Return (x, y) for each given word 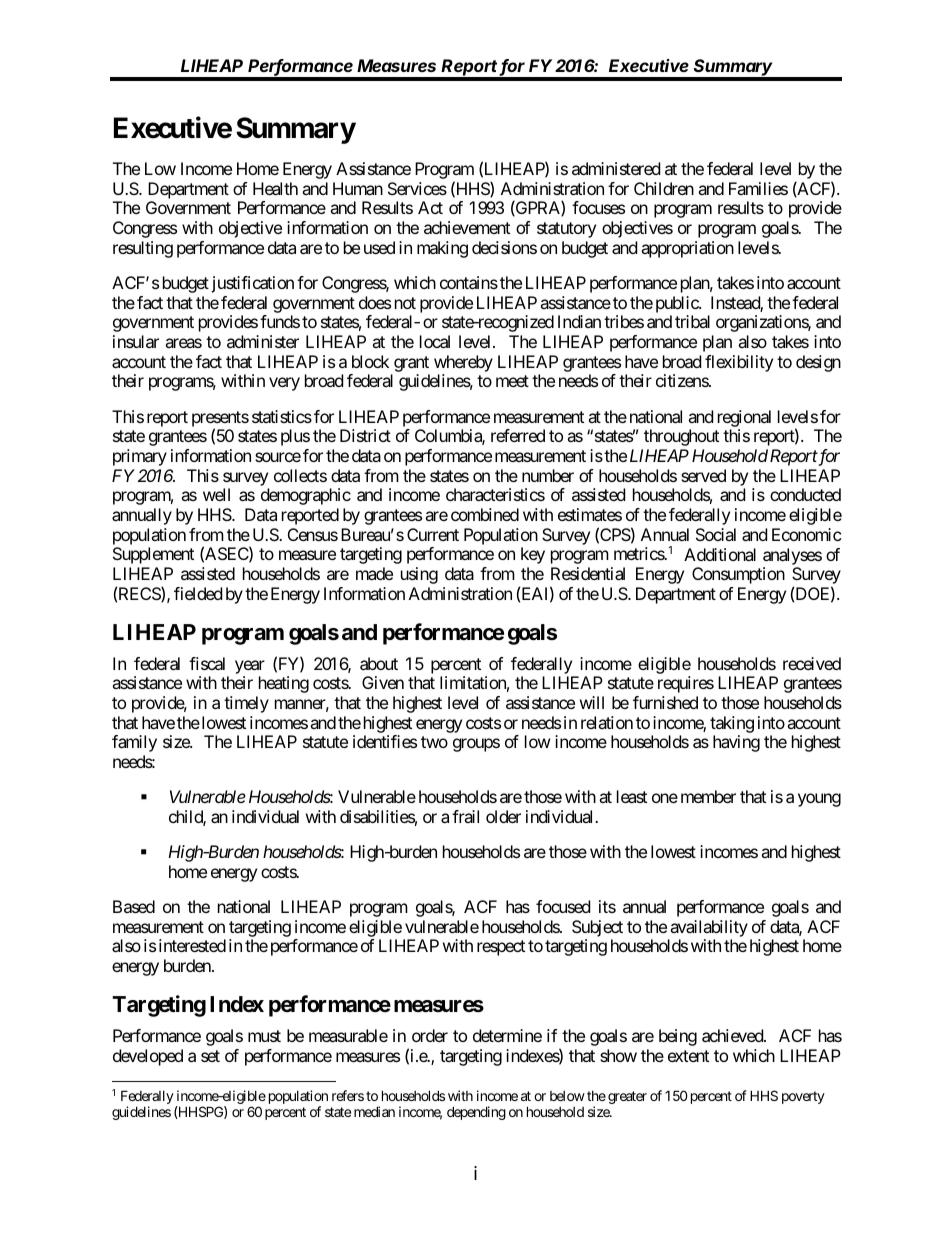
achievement (467, 227)
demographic (306, 496)
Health (275, 188)
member (708, 796)
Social (716, 534)
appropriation (687, 249)
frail (465, 816)
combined (485, 514)
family (134, 743)
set (210, 1056)
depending (476, 1113)
